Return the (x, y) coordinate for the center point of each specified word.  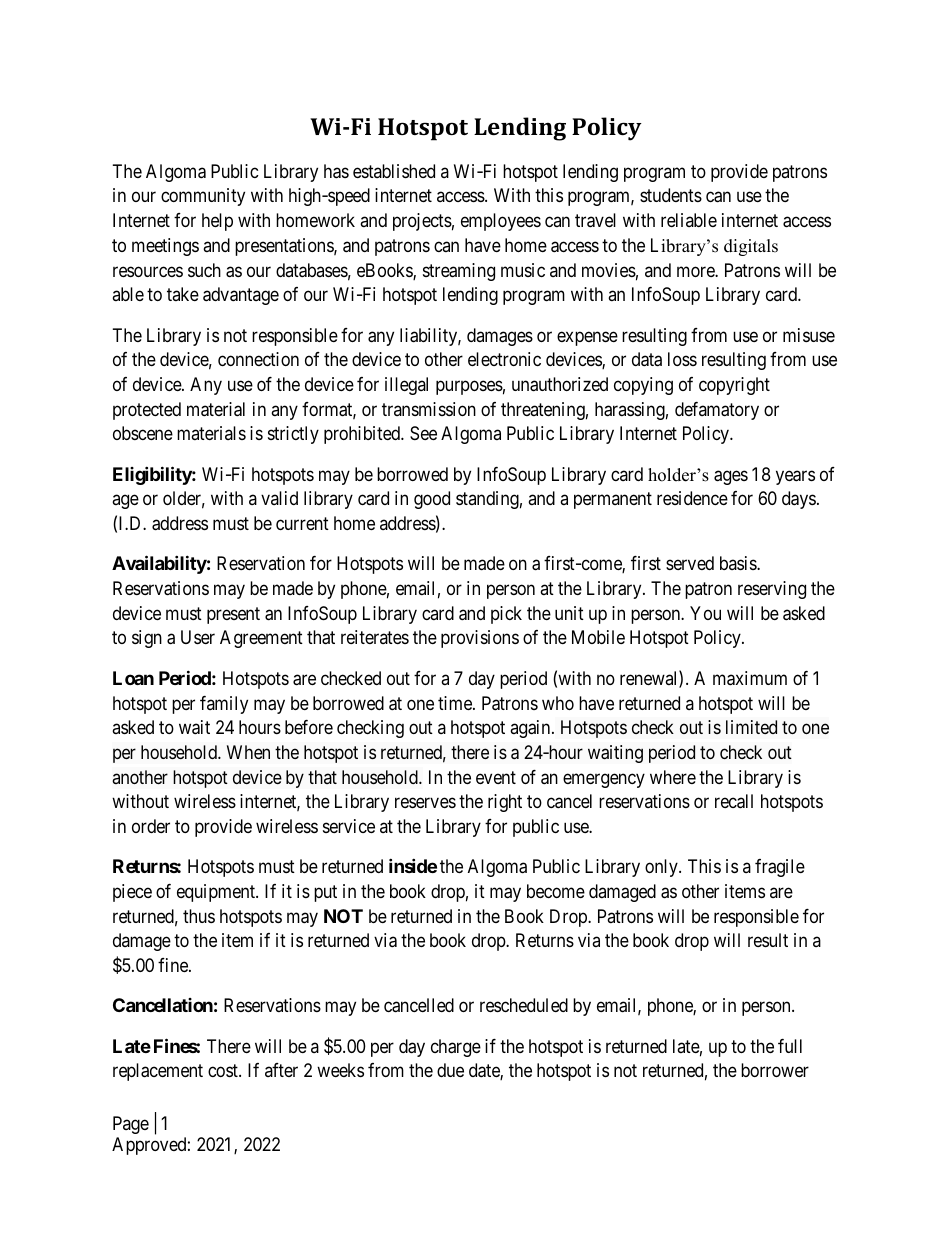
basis (739, 563)
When (248, 752)
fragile (780, 868)
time (456, 703)
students (671, 195)
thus (199, 916)
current (302, 523)
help (217, 222)
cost (224, 1071)
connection (258, 359)
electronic (504, 359)
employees (501, 222)
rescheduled (524, 1005)
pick (506, 615)
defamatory (717, 411)
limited (751, 727)
